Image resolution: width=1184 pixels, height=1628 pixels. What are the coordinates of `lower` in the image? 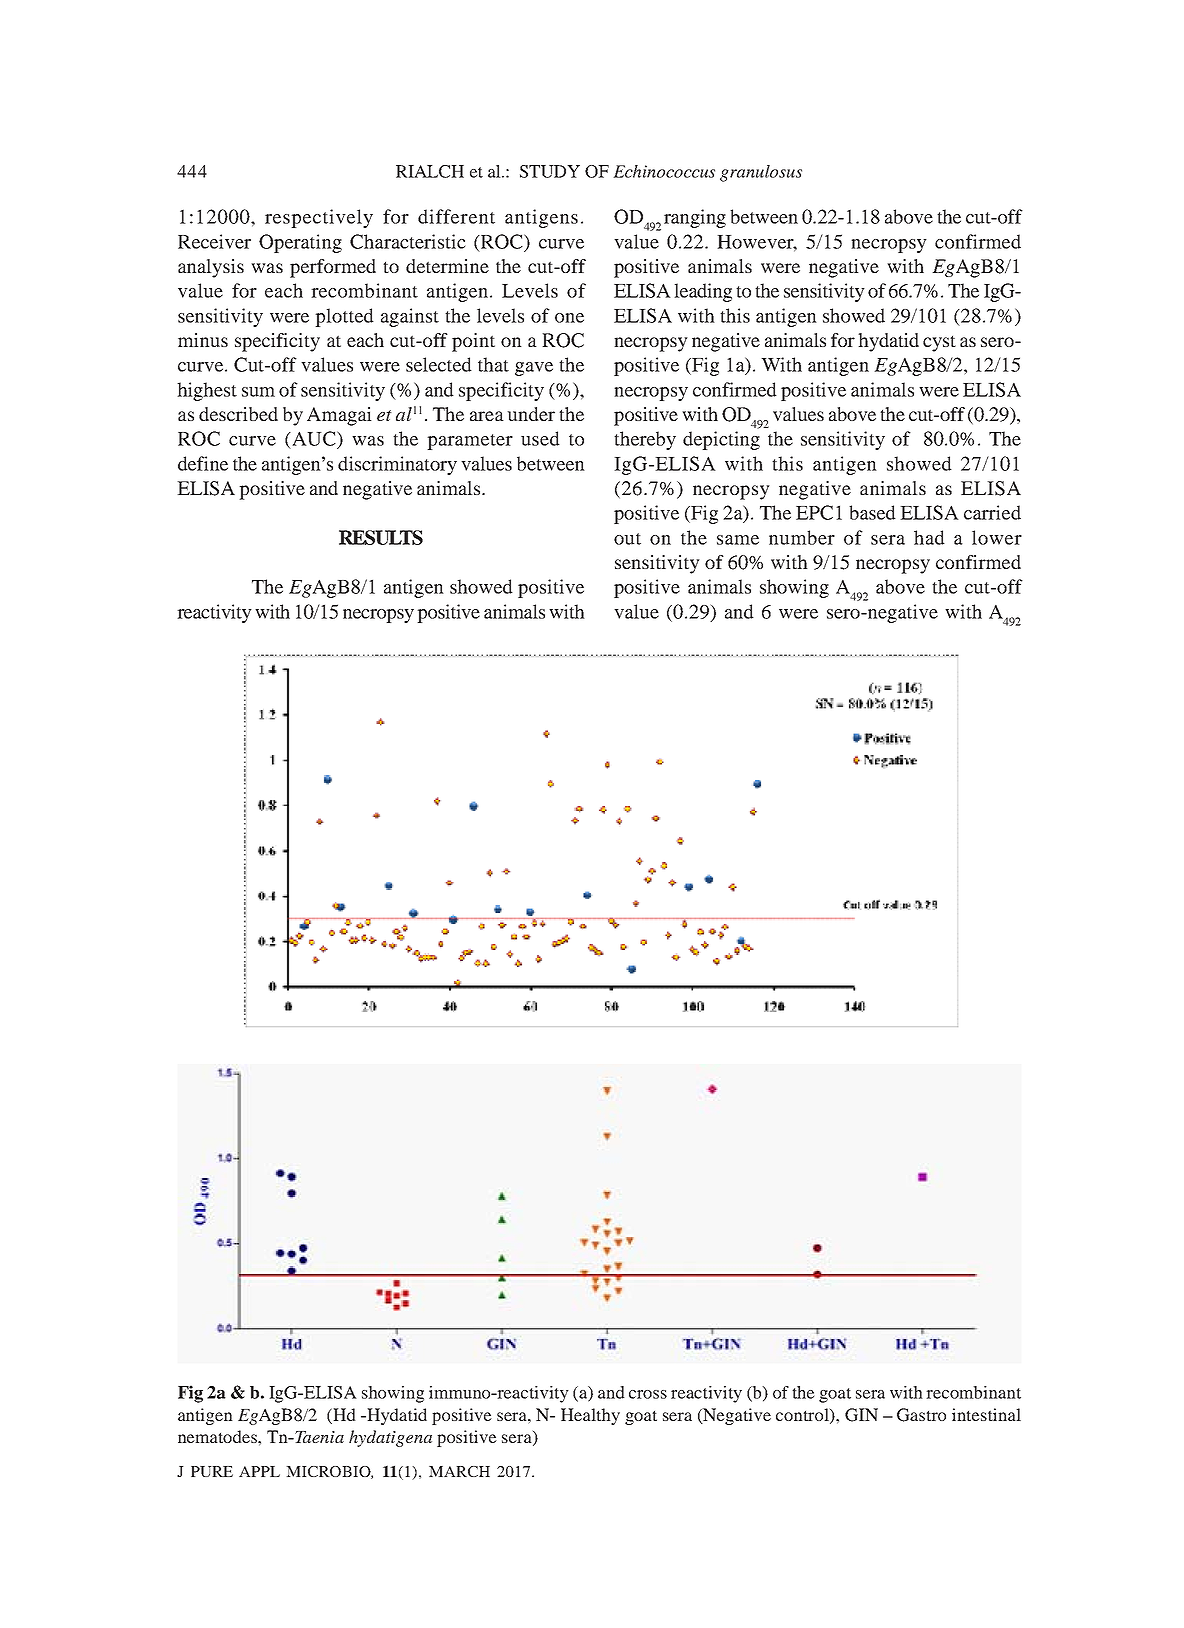 It's located at (997, 537).
